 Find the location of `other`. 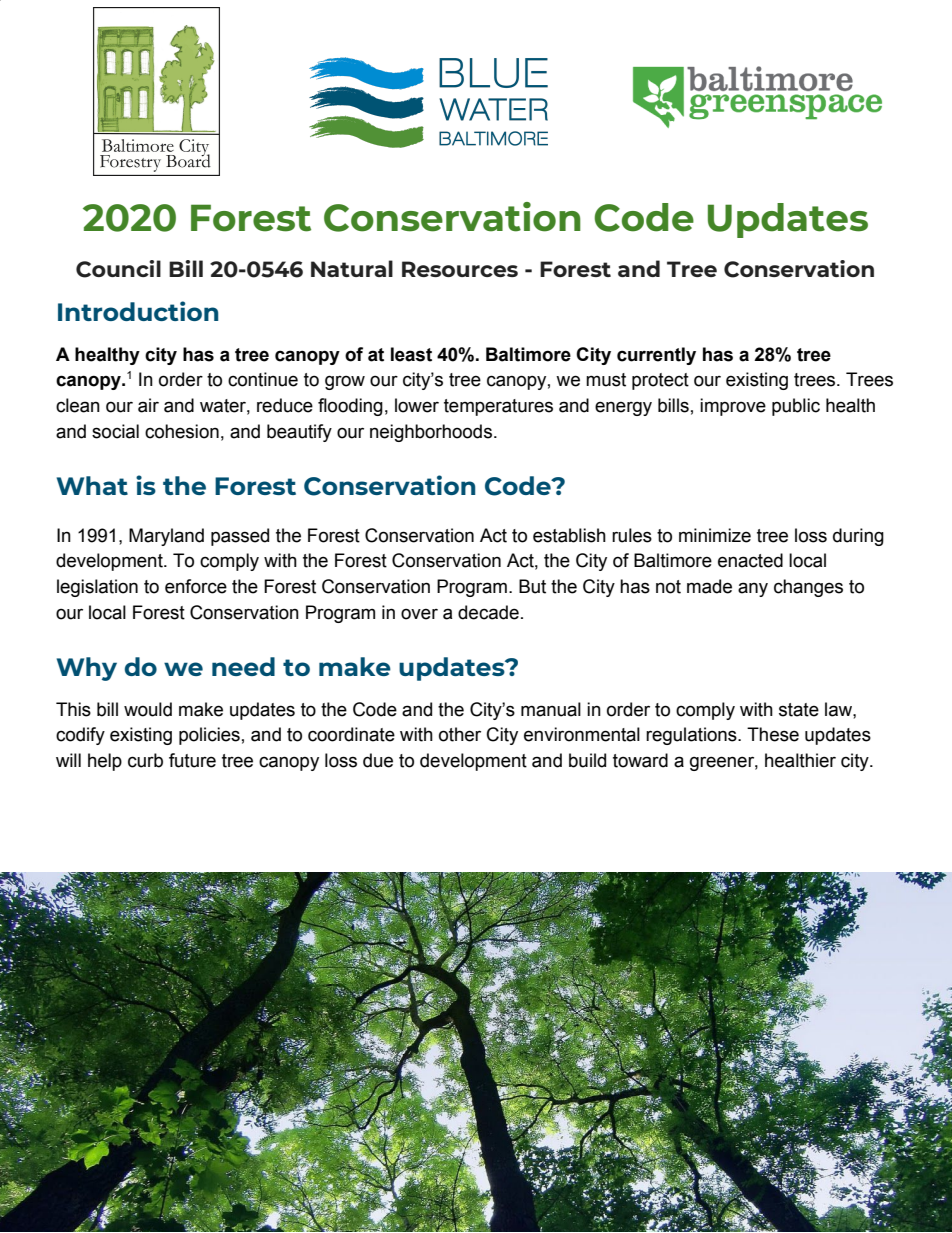

other is located at coordinates (460, 734).
